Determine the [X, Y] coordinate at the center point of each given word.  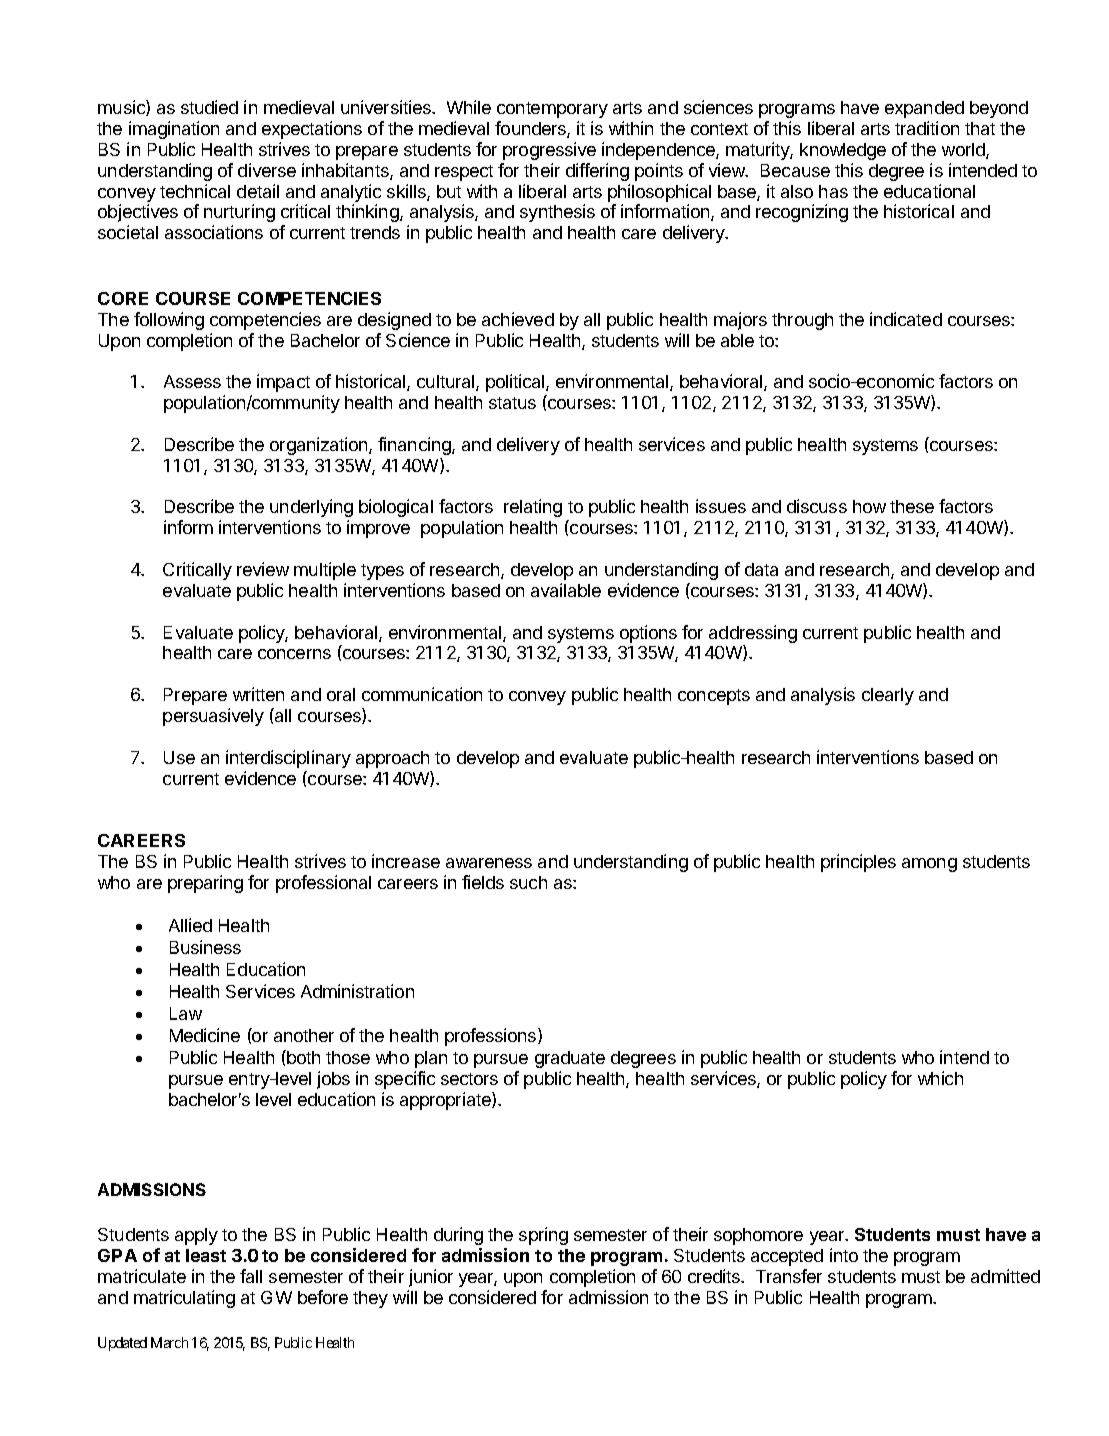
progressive [549, 151]
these [912, 506]
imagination [174, 130]
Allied [190, 925]
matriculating [184, 1299]
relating [533, 508]
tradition [927, 128]
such [528, 882]
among [929, 865]
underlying [311, 508]
